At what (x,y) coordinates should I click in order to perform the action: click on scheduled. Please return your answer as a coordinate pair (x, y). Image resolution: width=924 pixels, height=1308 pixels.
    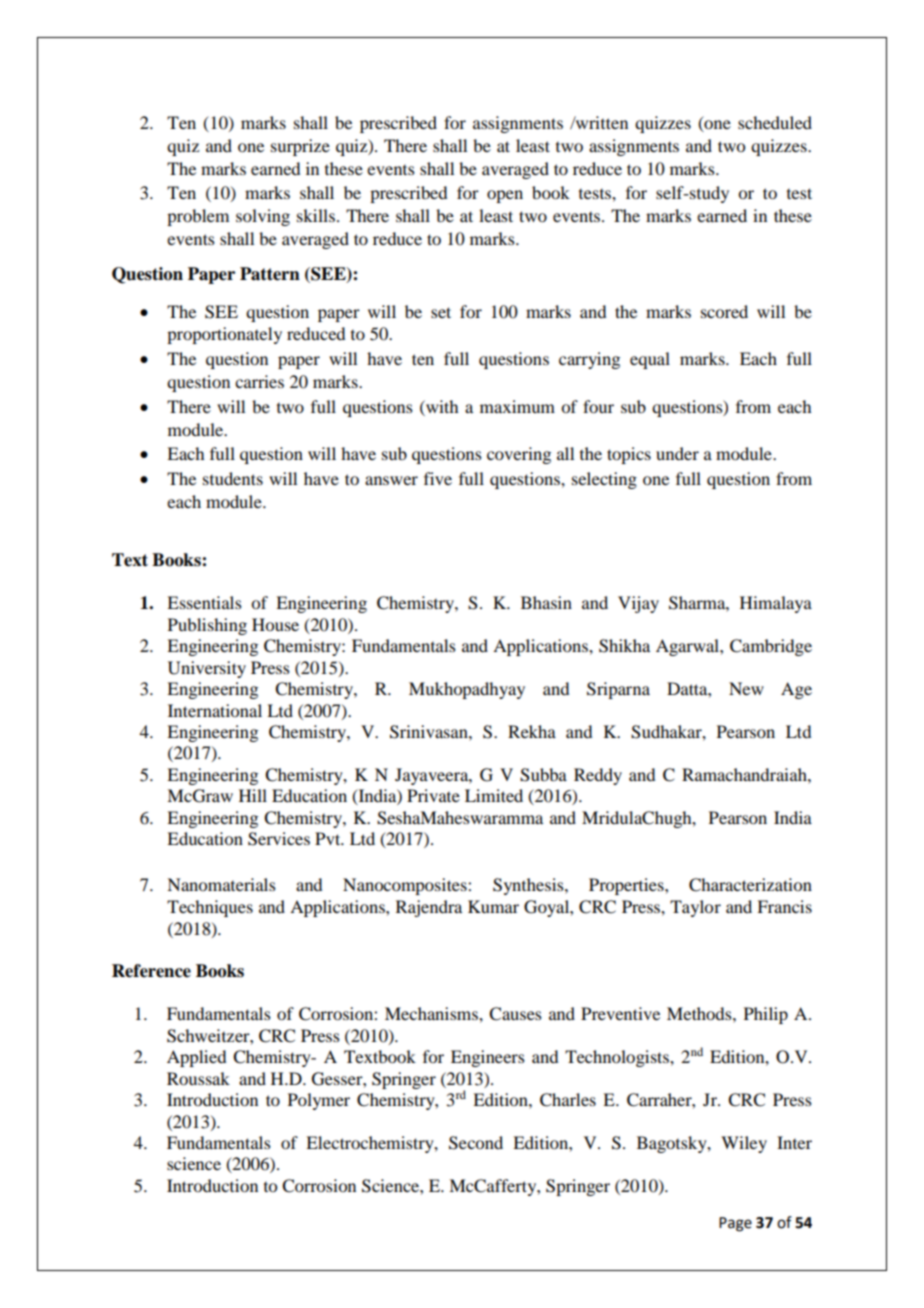
    Looking at the image, I should click on (775, 122).
